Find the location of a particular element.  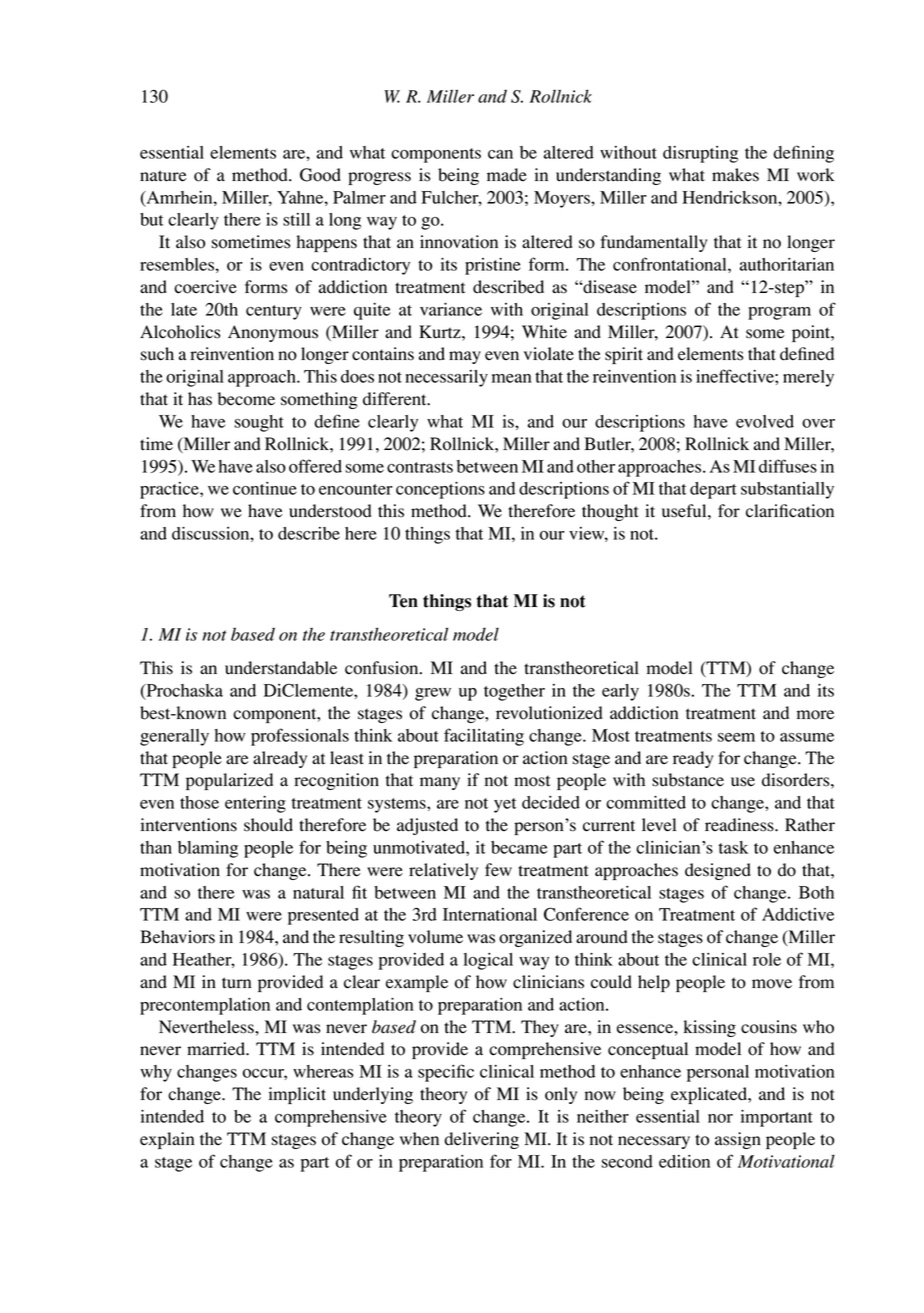

nature is located at coordinates (163, 176).
